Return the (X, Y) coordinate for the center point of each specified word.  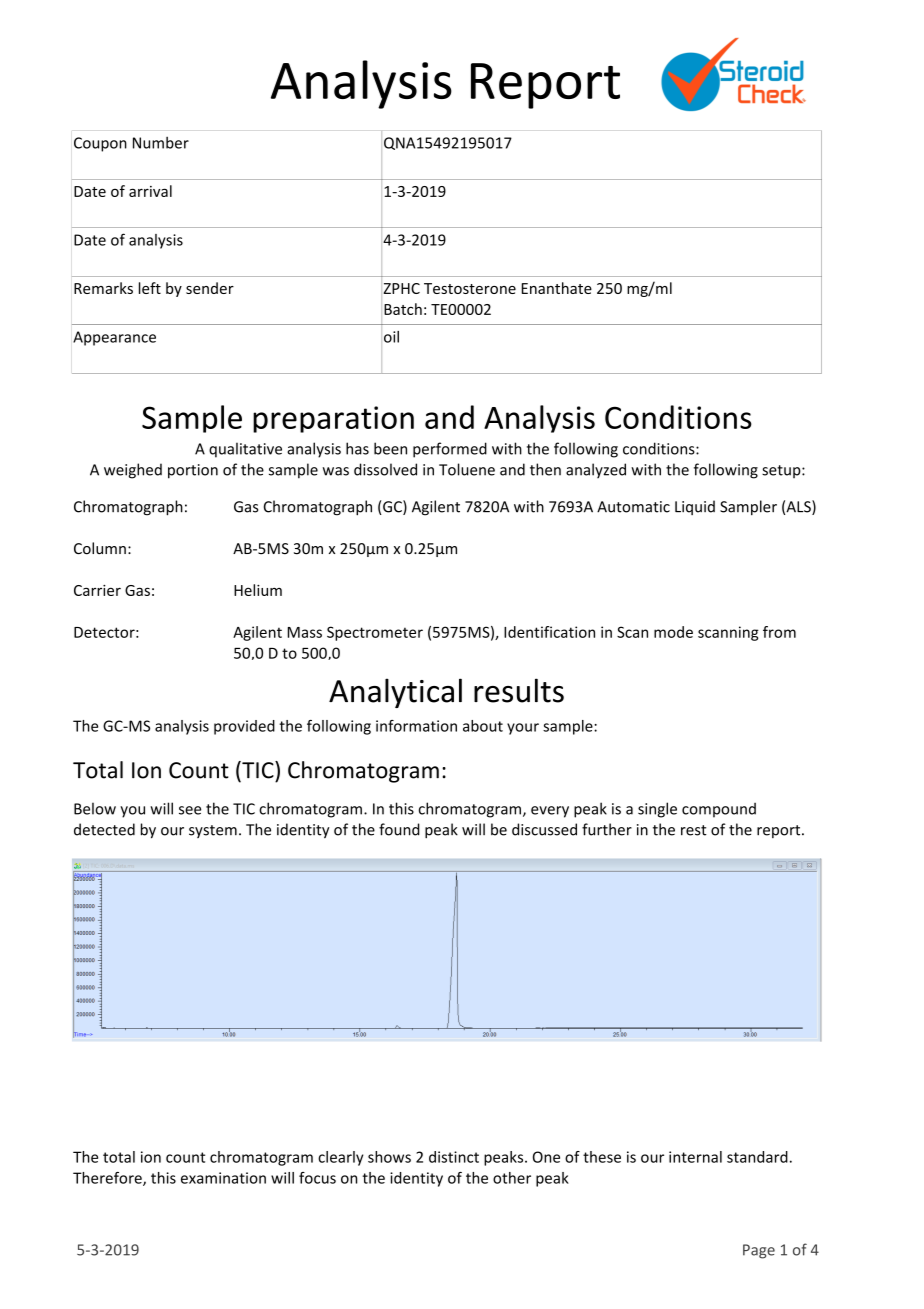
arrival (150, 191)
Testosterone (470, 288)
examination (223, 1178)
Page (759, 1251)
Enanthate (556, 288)
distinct (454, 1157)
